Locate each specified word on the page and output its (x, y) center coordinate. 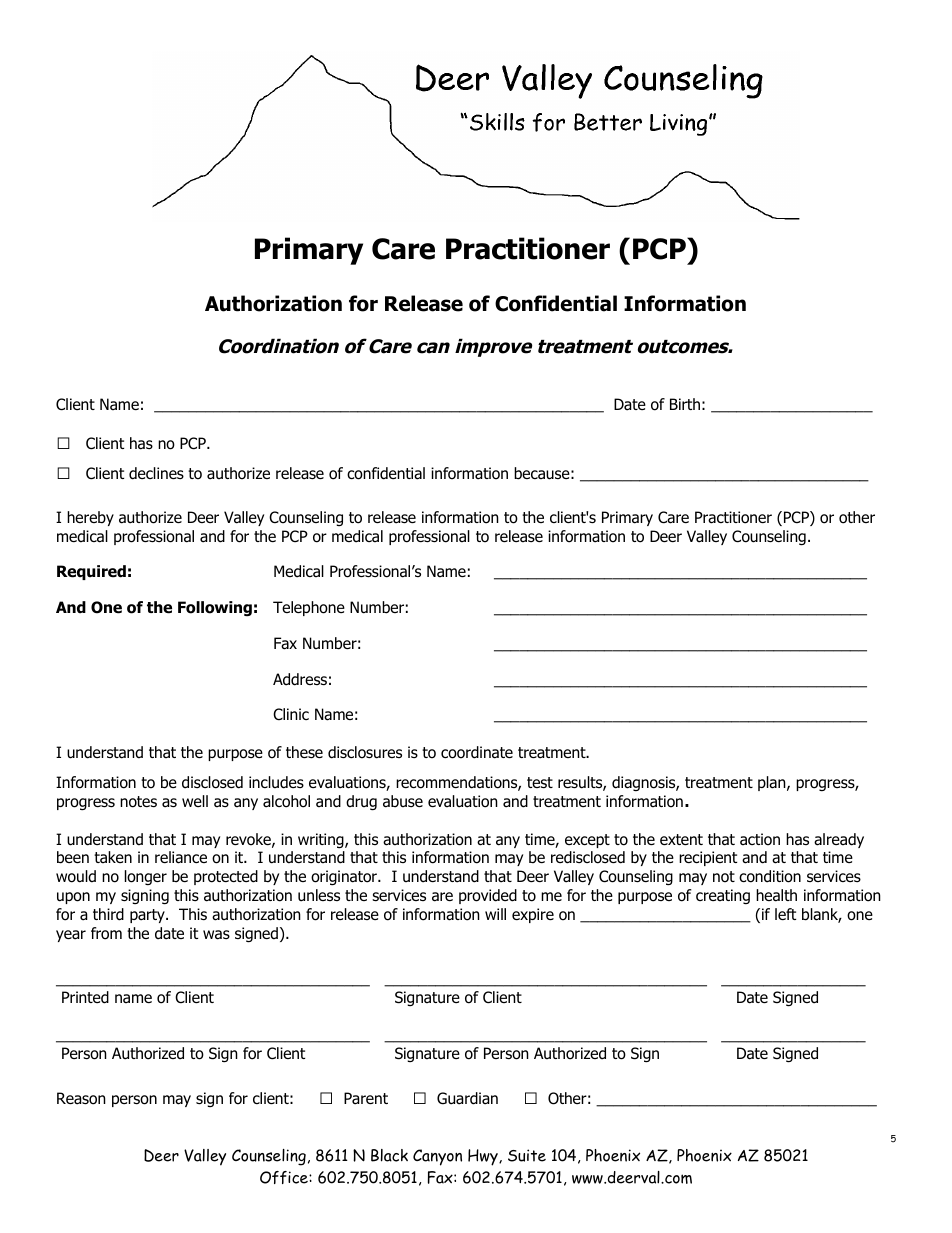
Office (285, 1177)
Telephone (309, 608)
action (760, 839)
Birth (685, 404)
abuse (403, 801)
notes (138, 802)
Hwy (484, 1157)
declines (156, 473)
